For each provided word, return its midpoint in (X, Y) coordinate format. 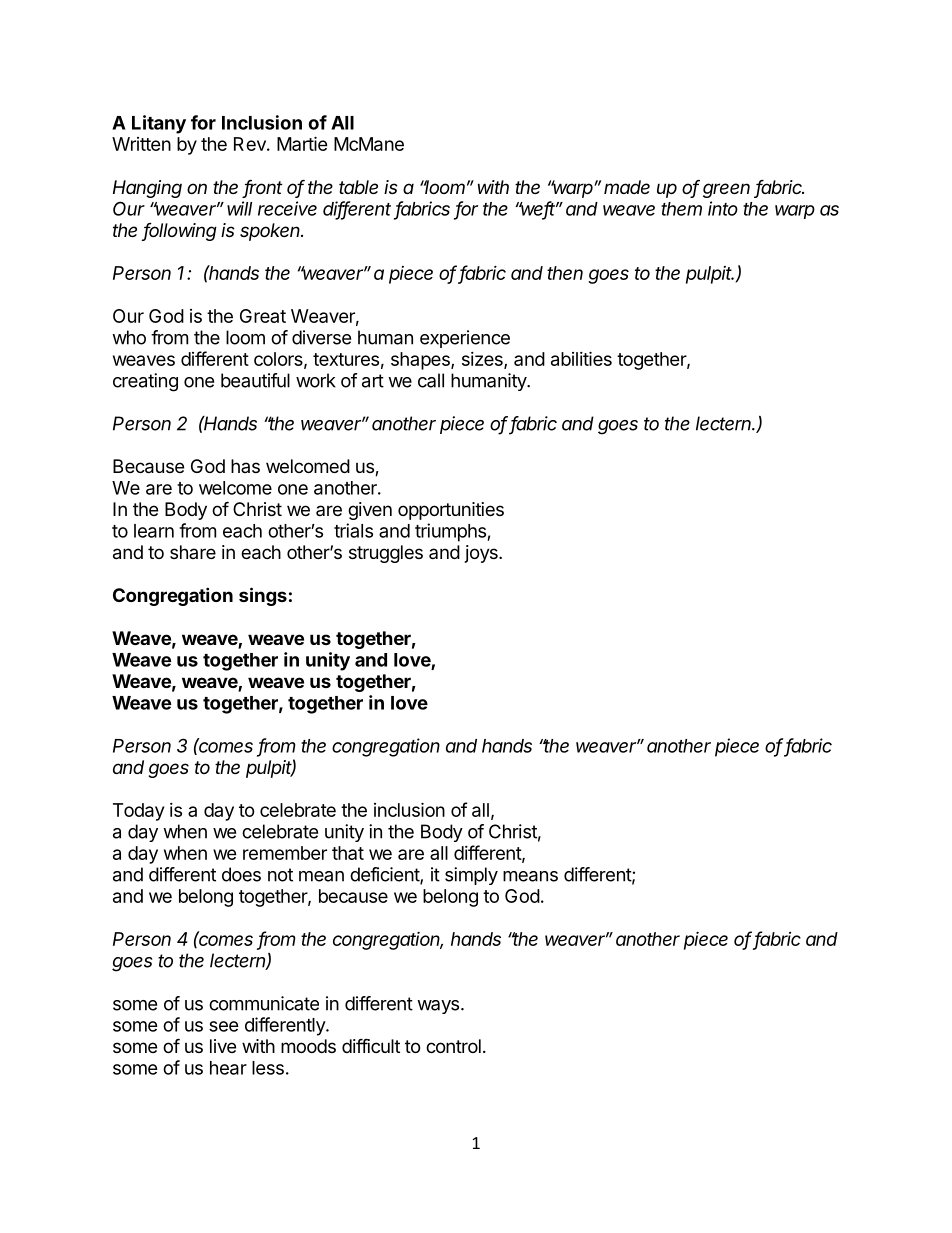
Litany (159, 124)
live (223, 1046)
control (453, 1046)
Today (138, 812)
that (348, 853)
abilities (581, 358)
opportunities (451, 511)
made (627, 187)
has (245, 466)
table (358, 187)
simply (471, 876)
